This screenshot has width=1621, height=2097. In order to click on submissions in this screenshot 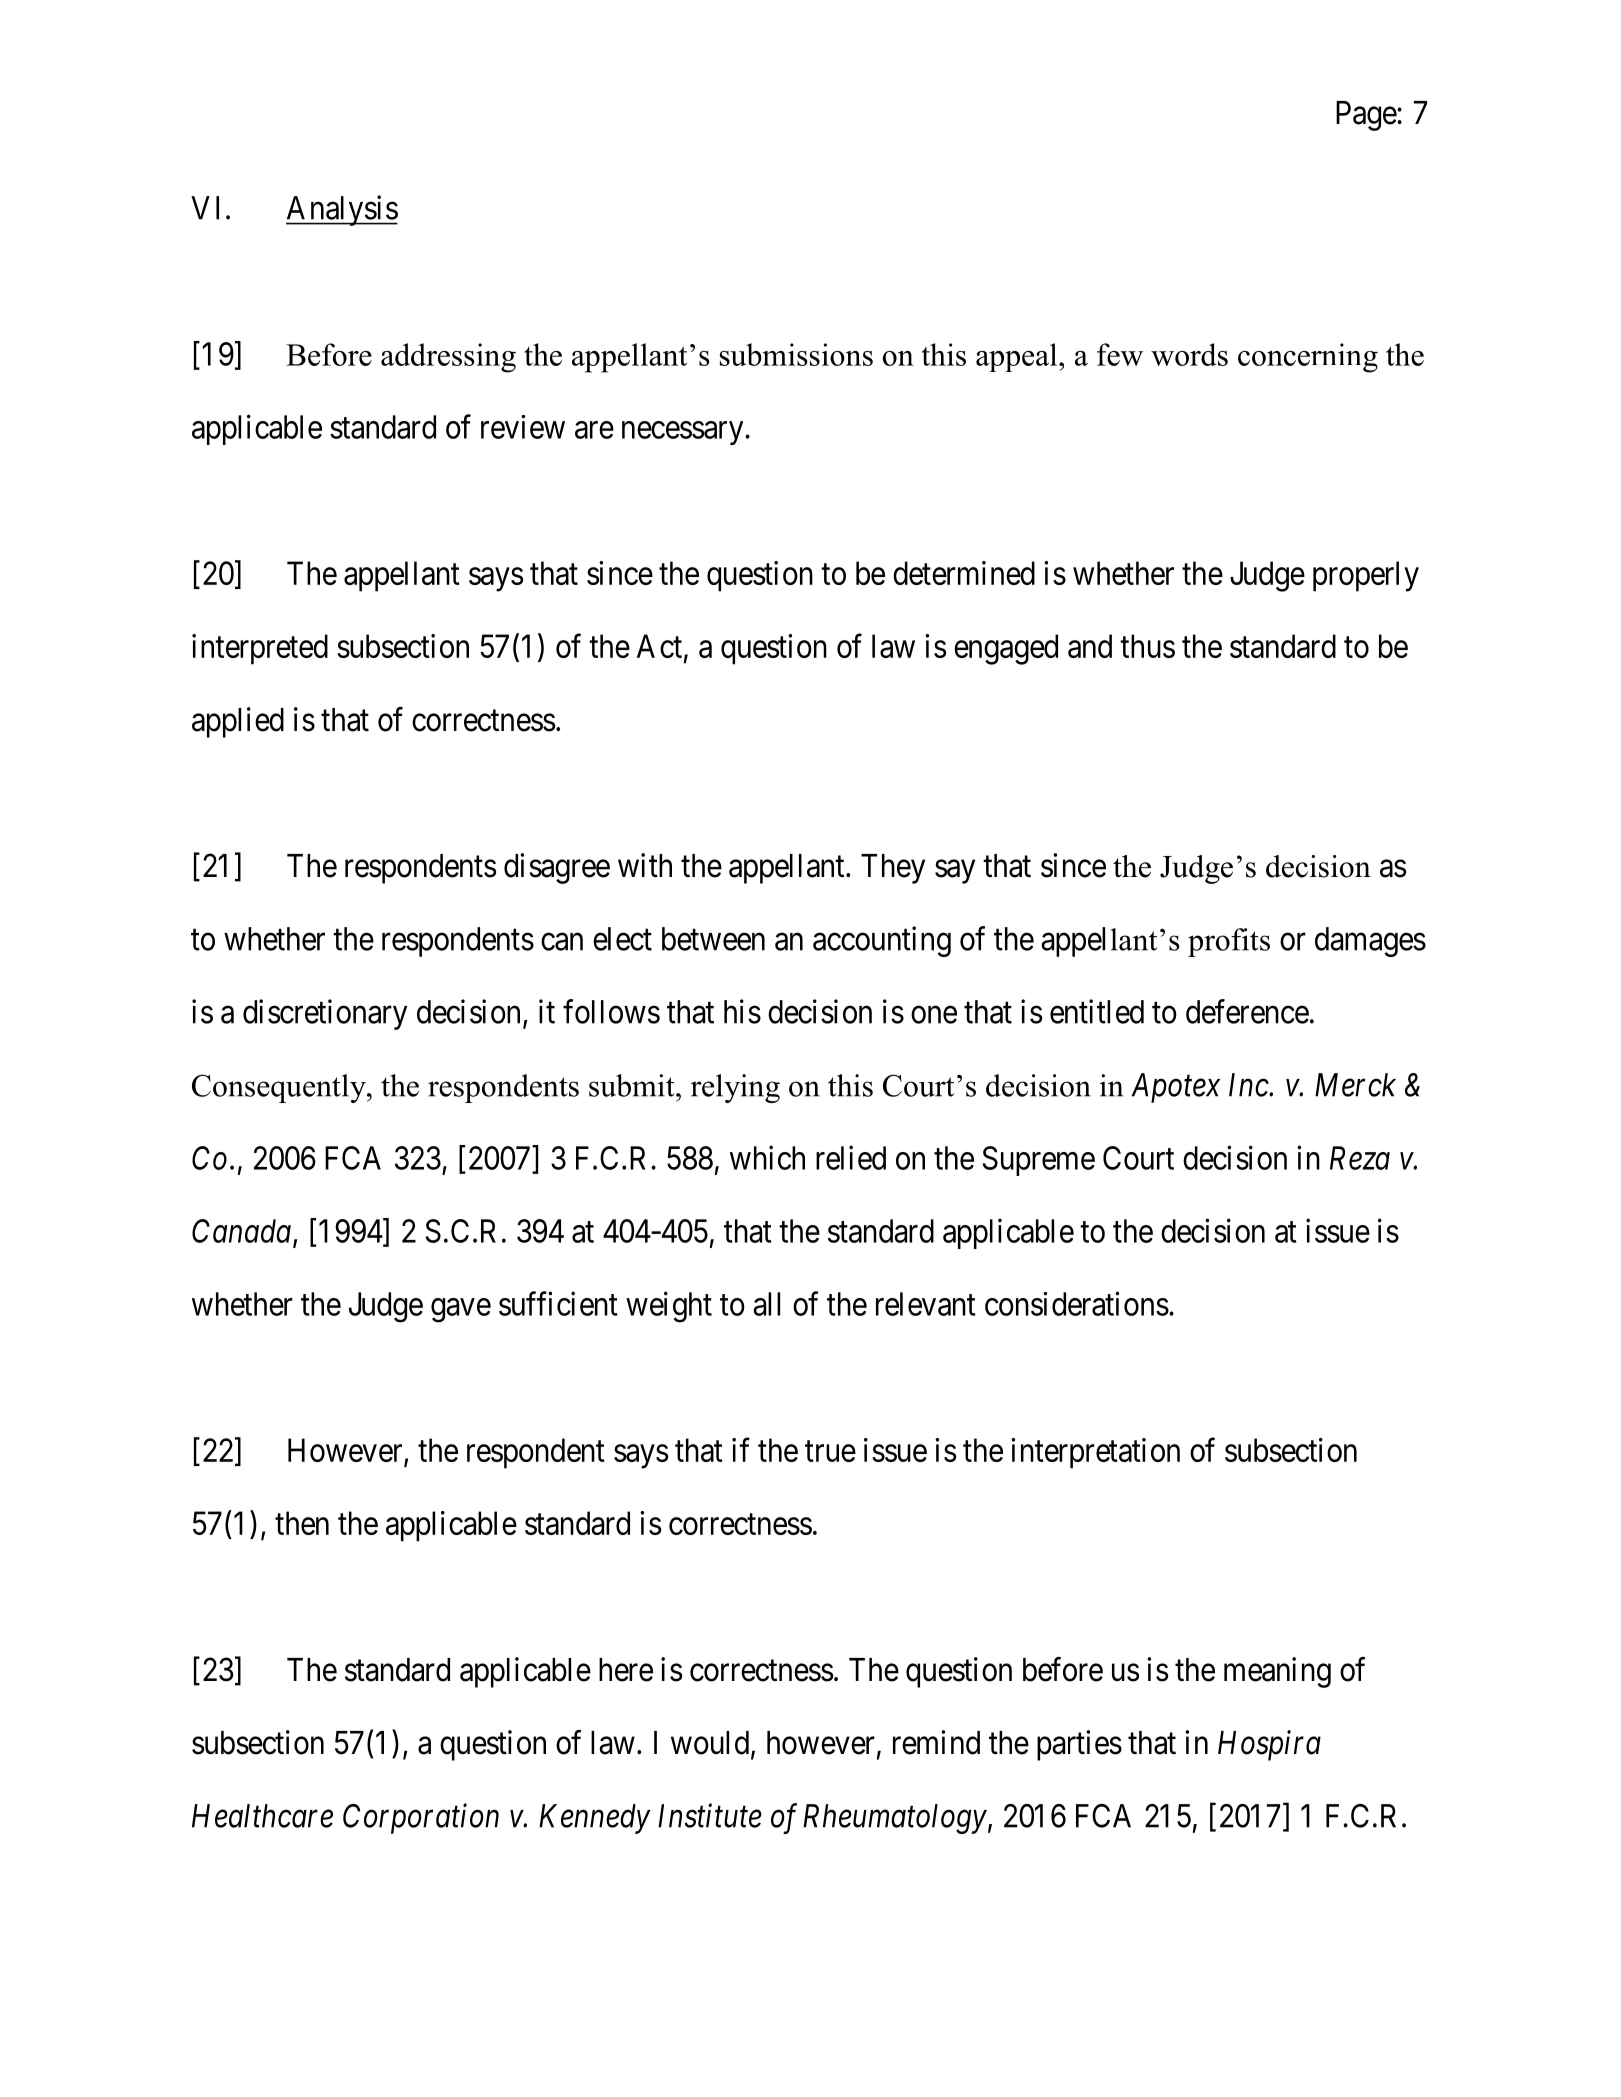, I will do `click(796, 354)`.
